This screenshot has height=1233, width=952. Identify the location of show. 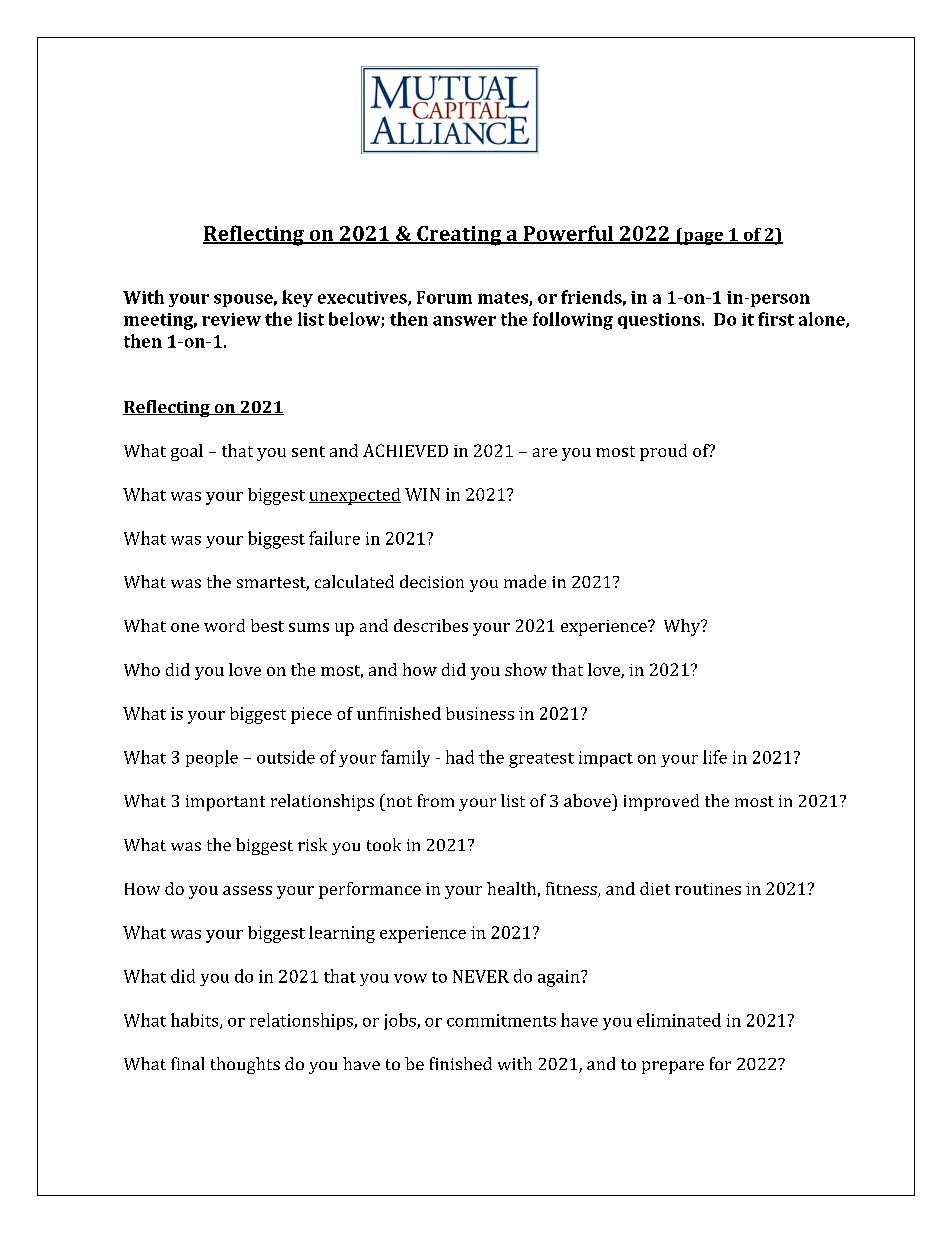
(526, 669).
